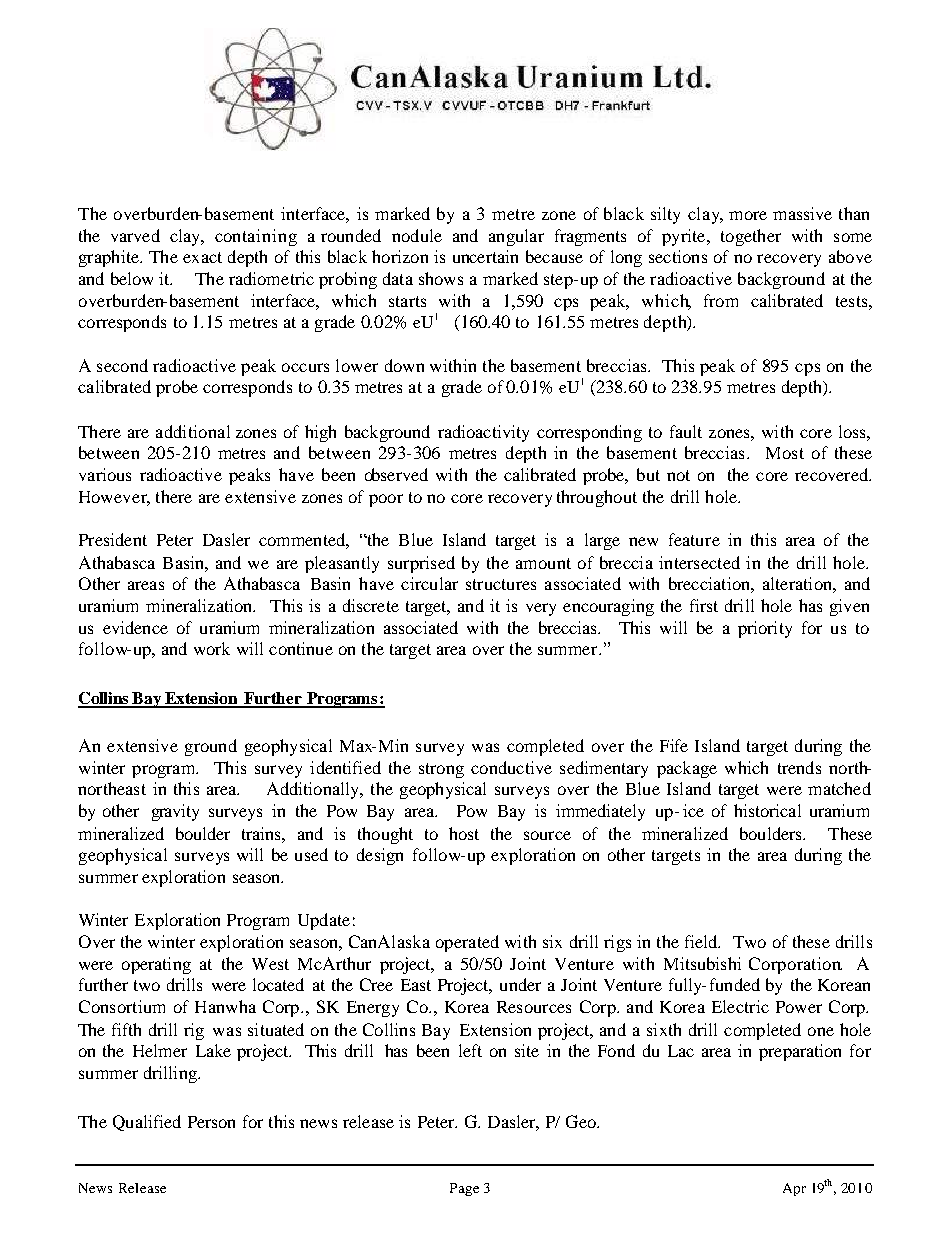 The height and width of the image is (1233, 952). Describe the element at coordinates (175, 812) in the image. I see `gravity` at that location.
